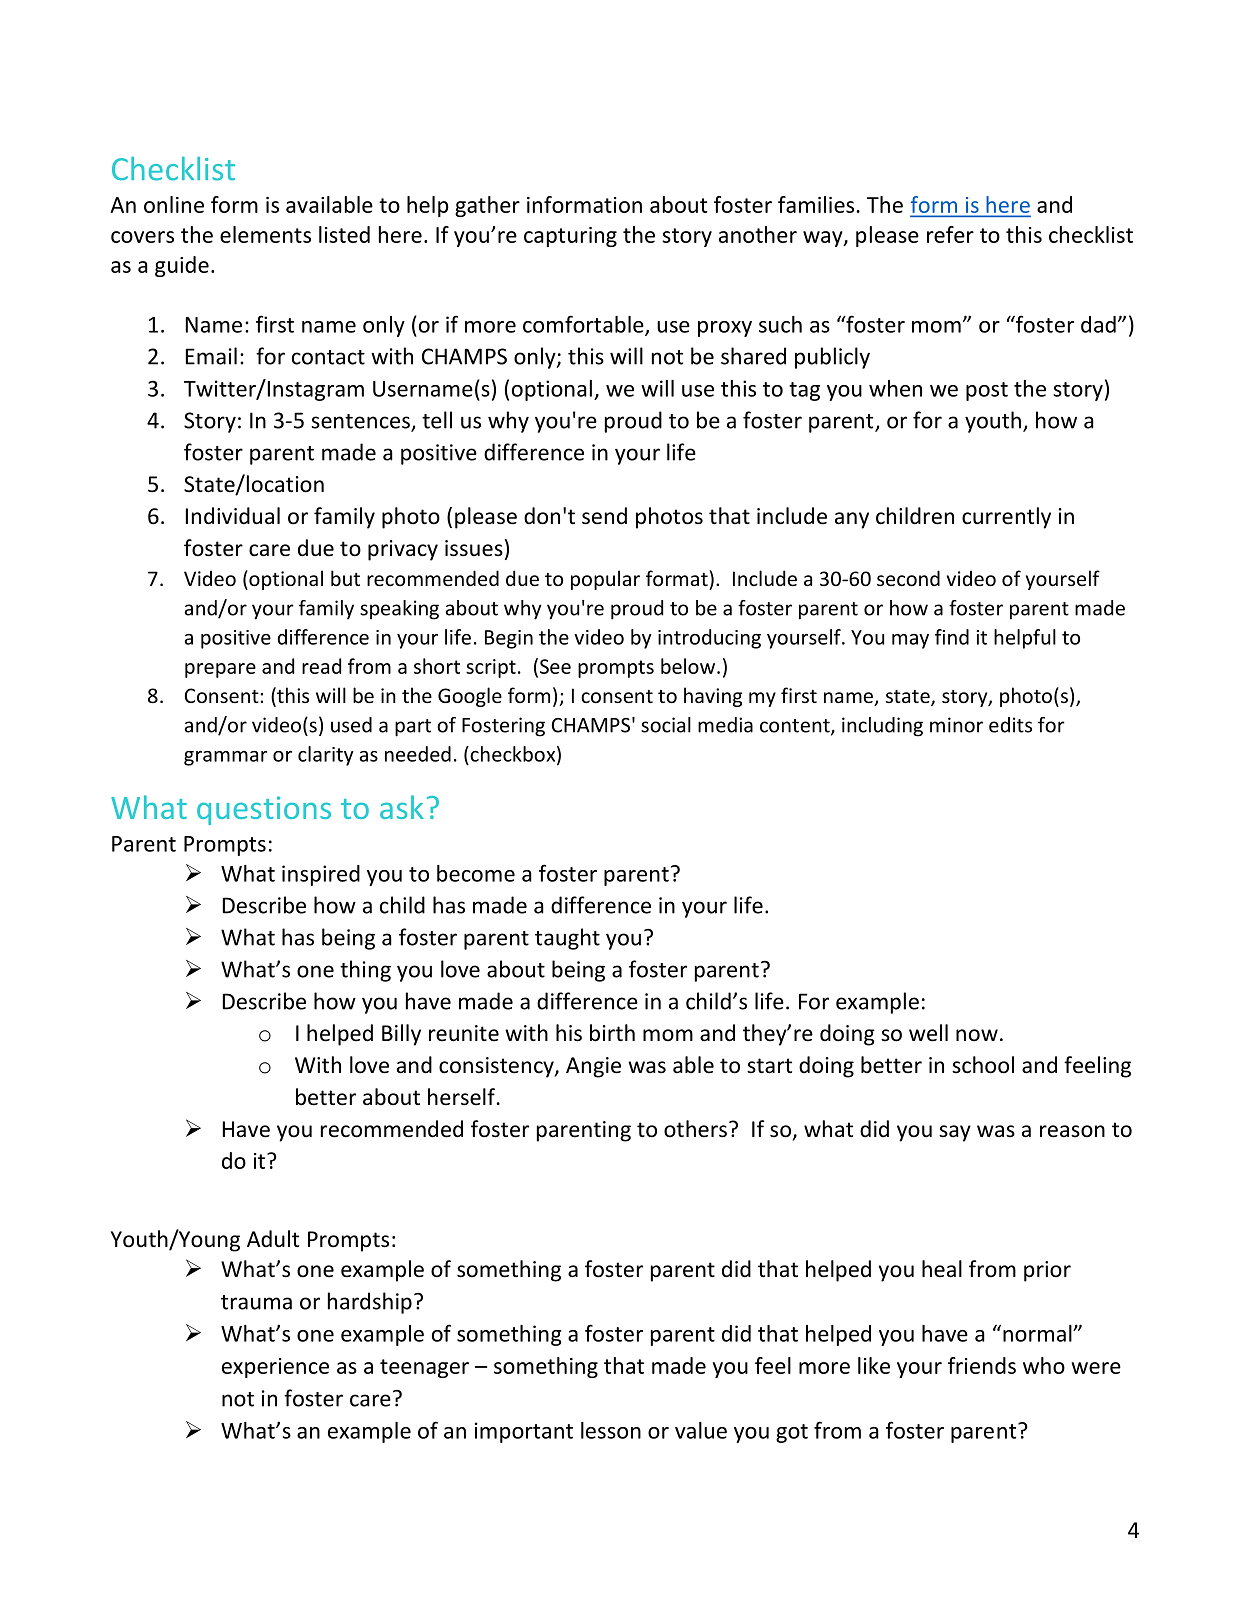 Image resolution: width=1250 pixels, height=1618 pixels. I want to click on say, so click(955, 1133).
